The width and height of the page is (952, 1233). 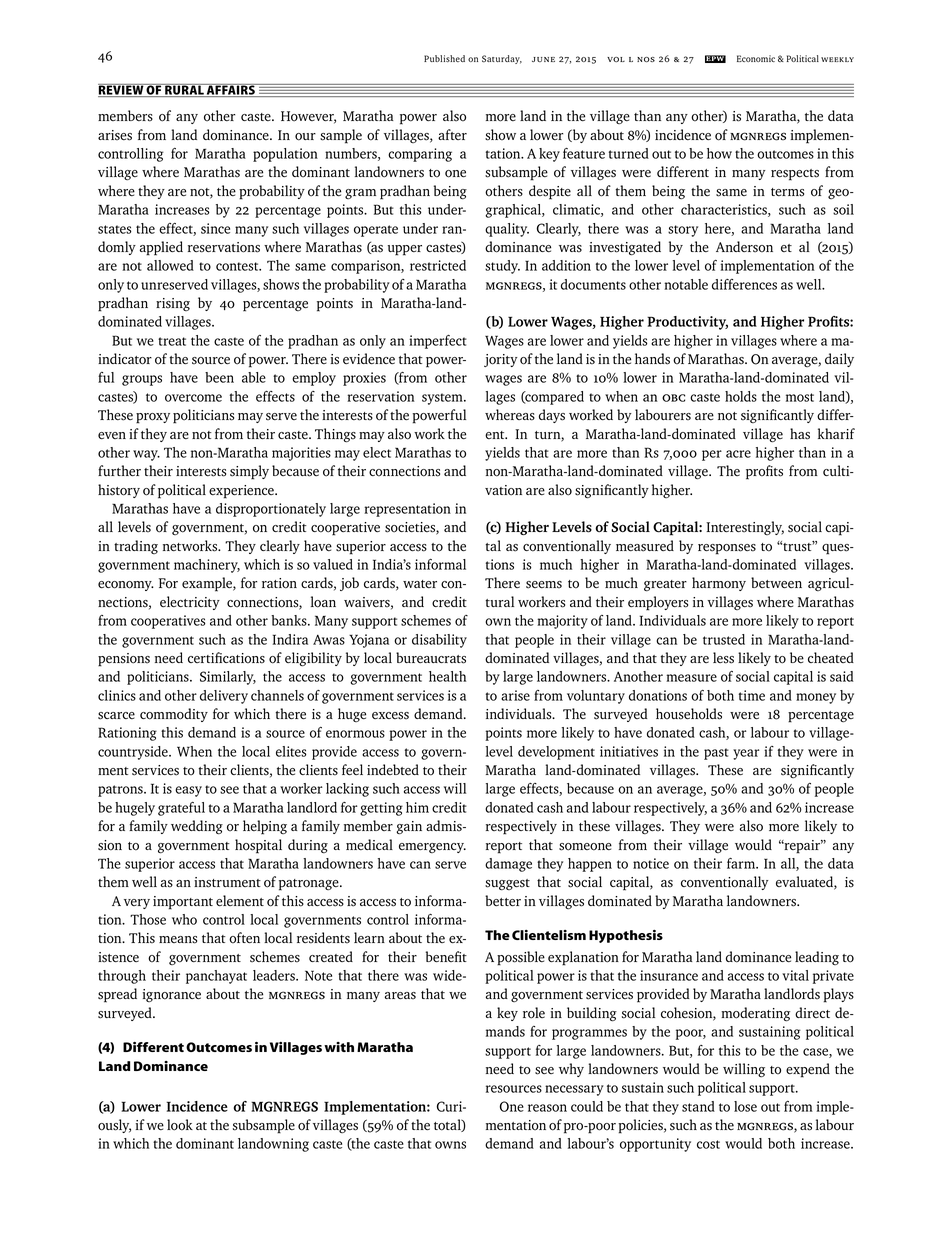 I want to click on RURAL, so click(x=184, y=90).
